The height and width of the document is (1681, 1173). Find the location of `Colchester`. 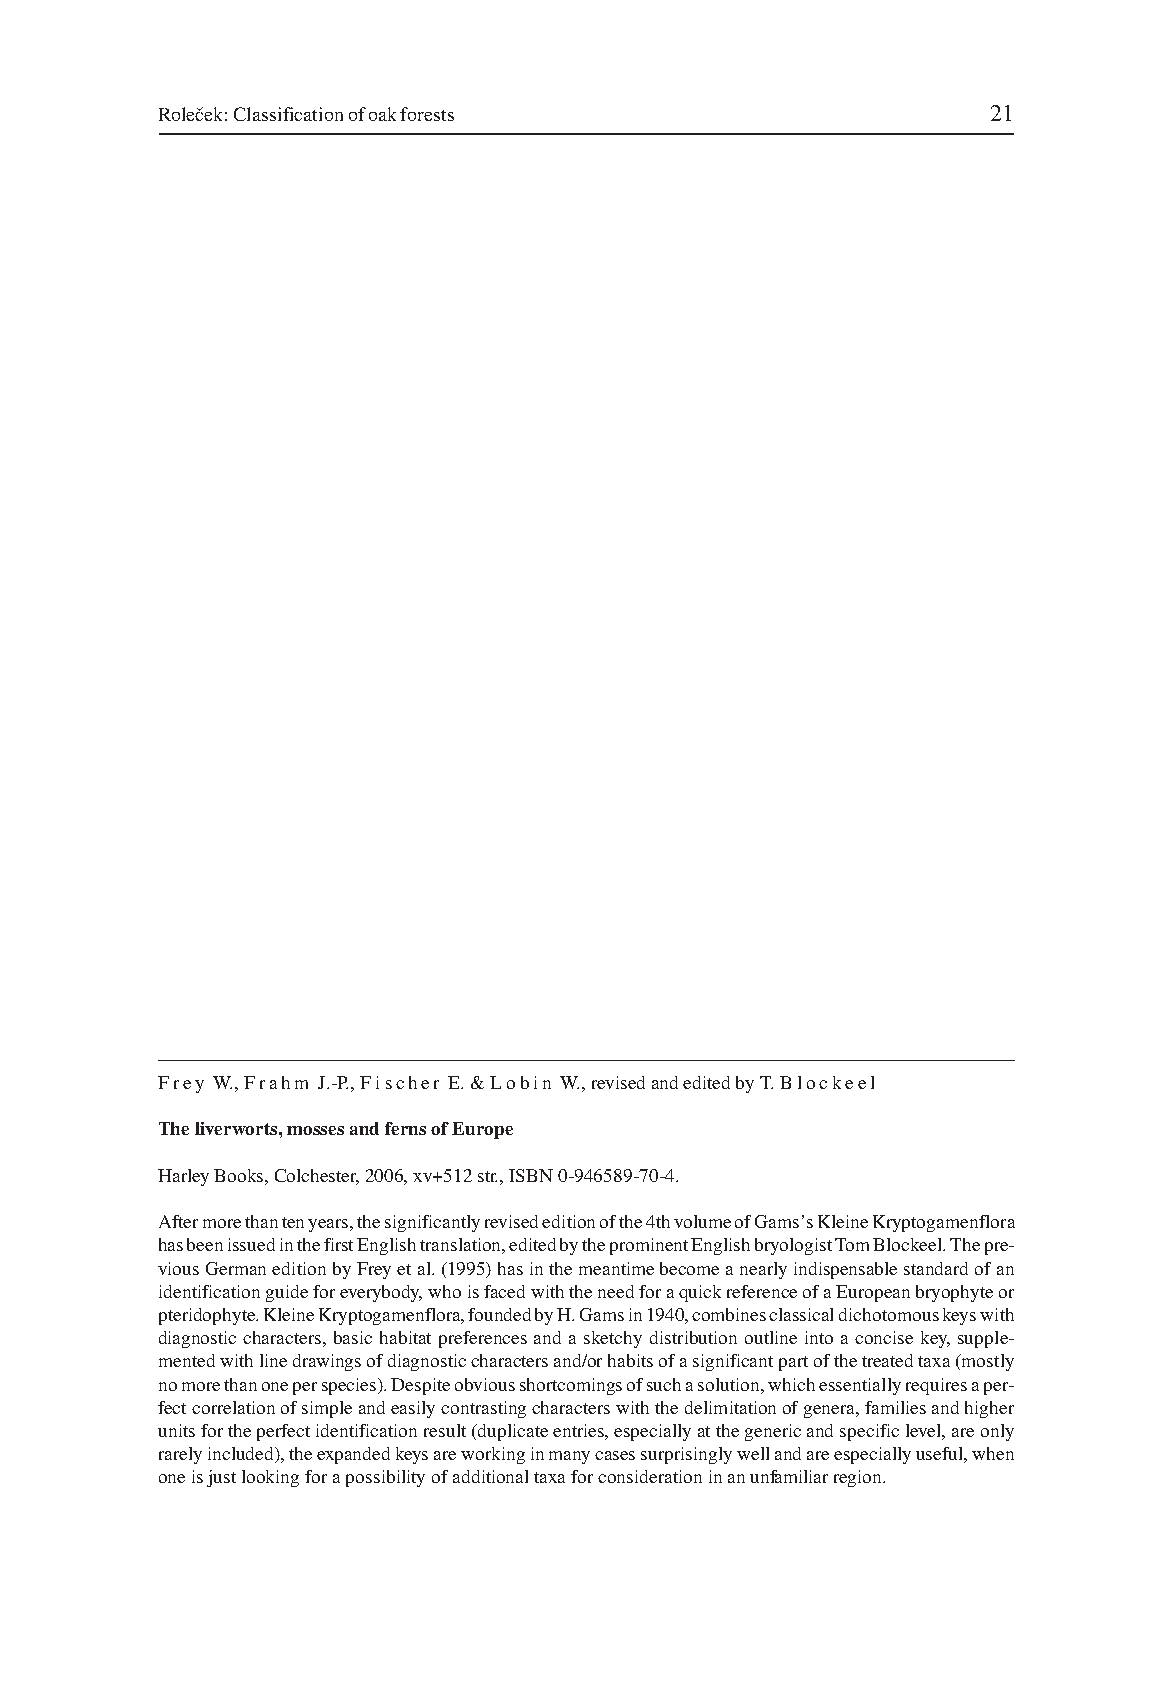

Colchester is located at coordinates (317, 1176).
